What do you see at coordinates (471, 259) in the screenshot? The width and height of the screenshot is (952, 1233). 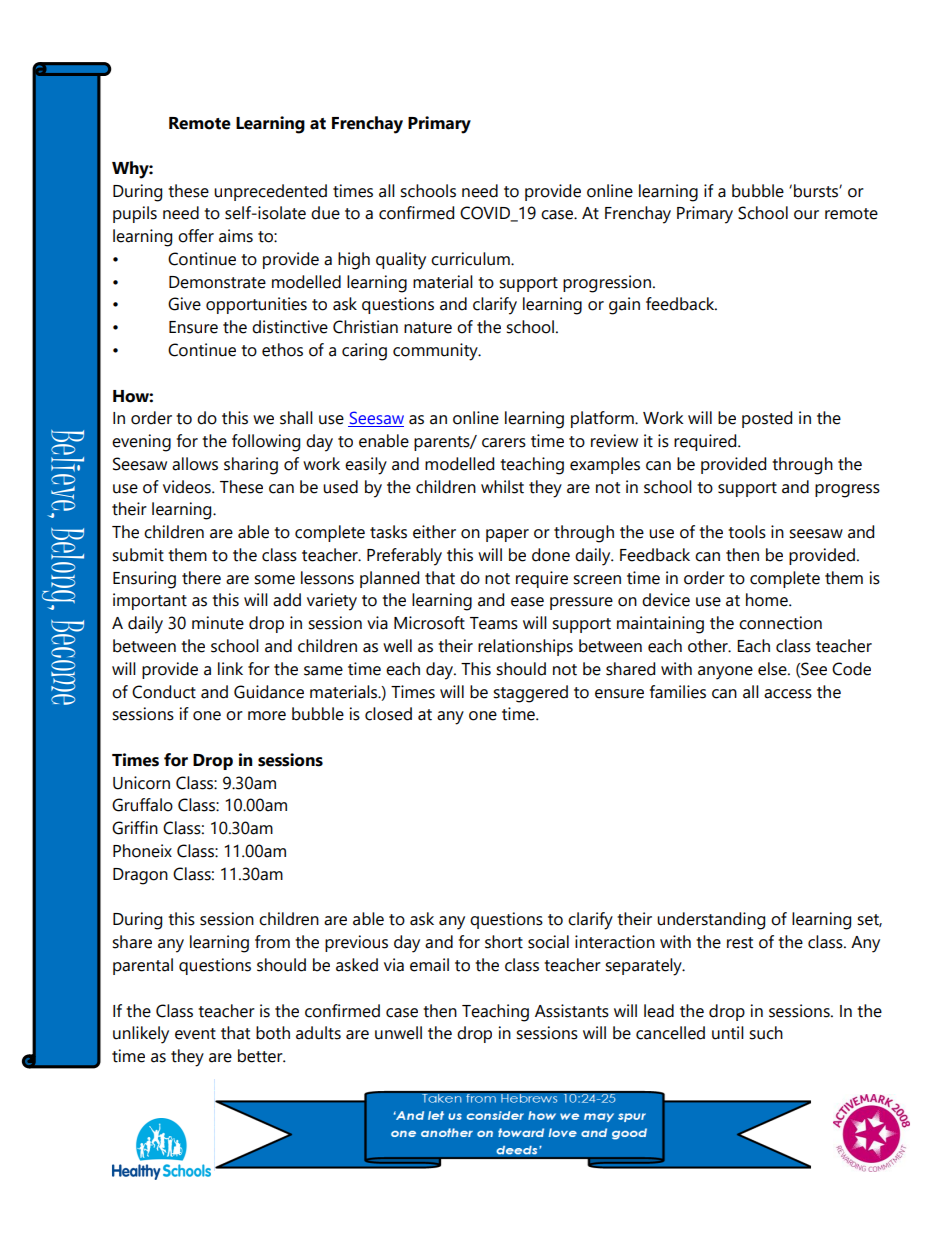 I see `curriculum` at bounding box center [471, 259].
